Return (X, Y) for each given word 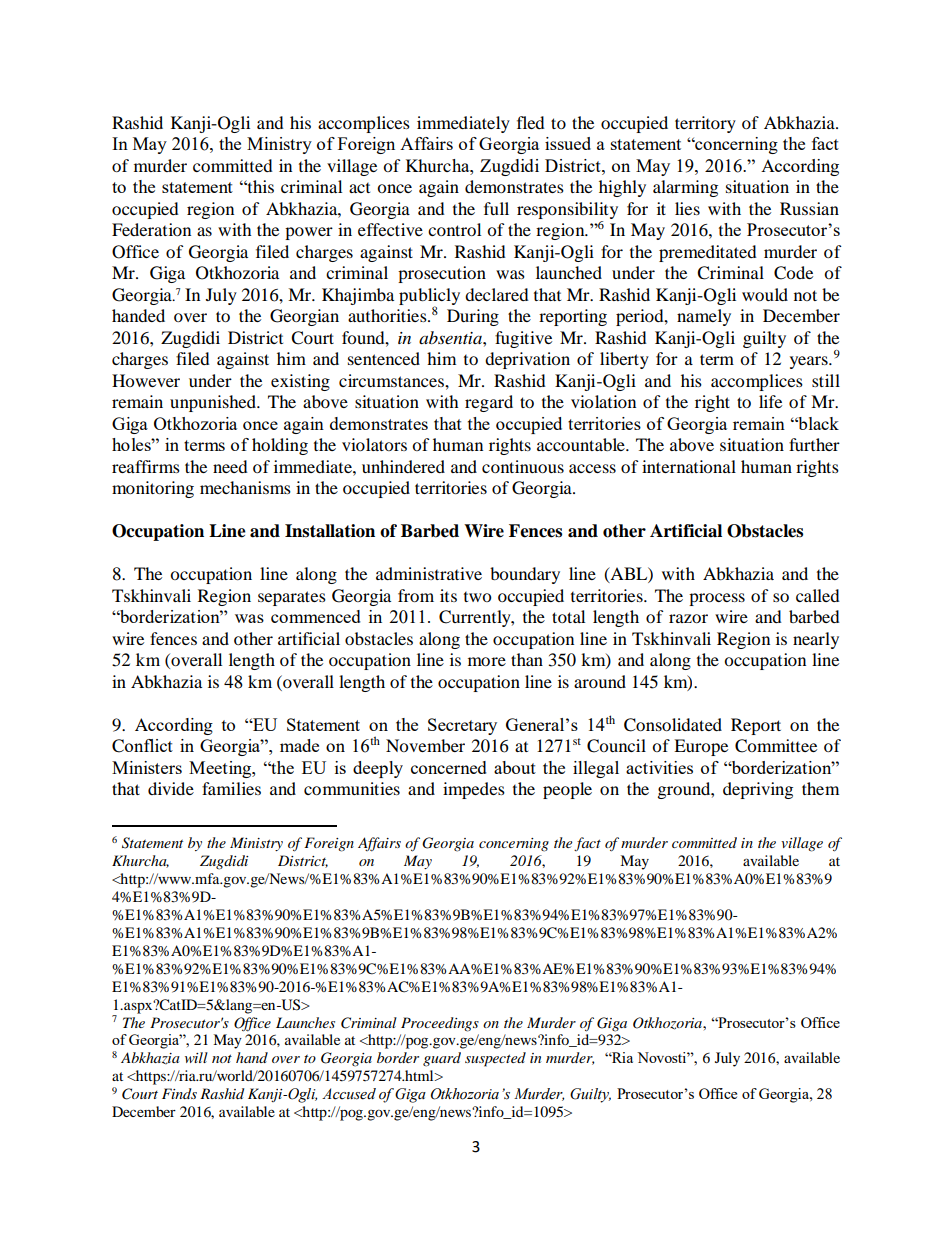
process (717, 599)
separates (292, 598)
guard (442, 1059)
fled (531, 122)
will (196, 1057)
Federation (151, 229)
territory (705, 124)
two (477, 597)
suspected (495, 1059)
